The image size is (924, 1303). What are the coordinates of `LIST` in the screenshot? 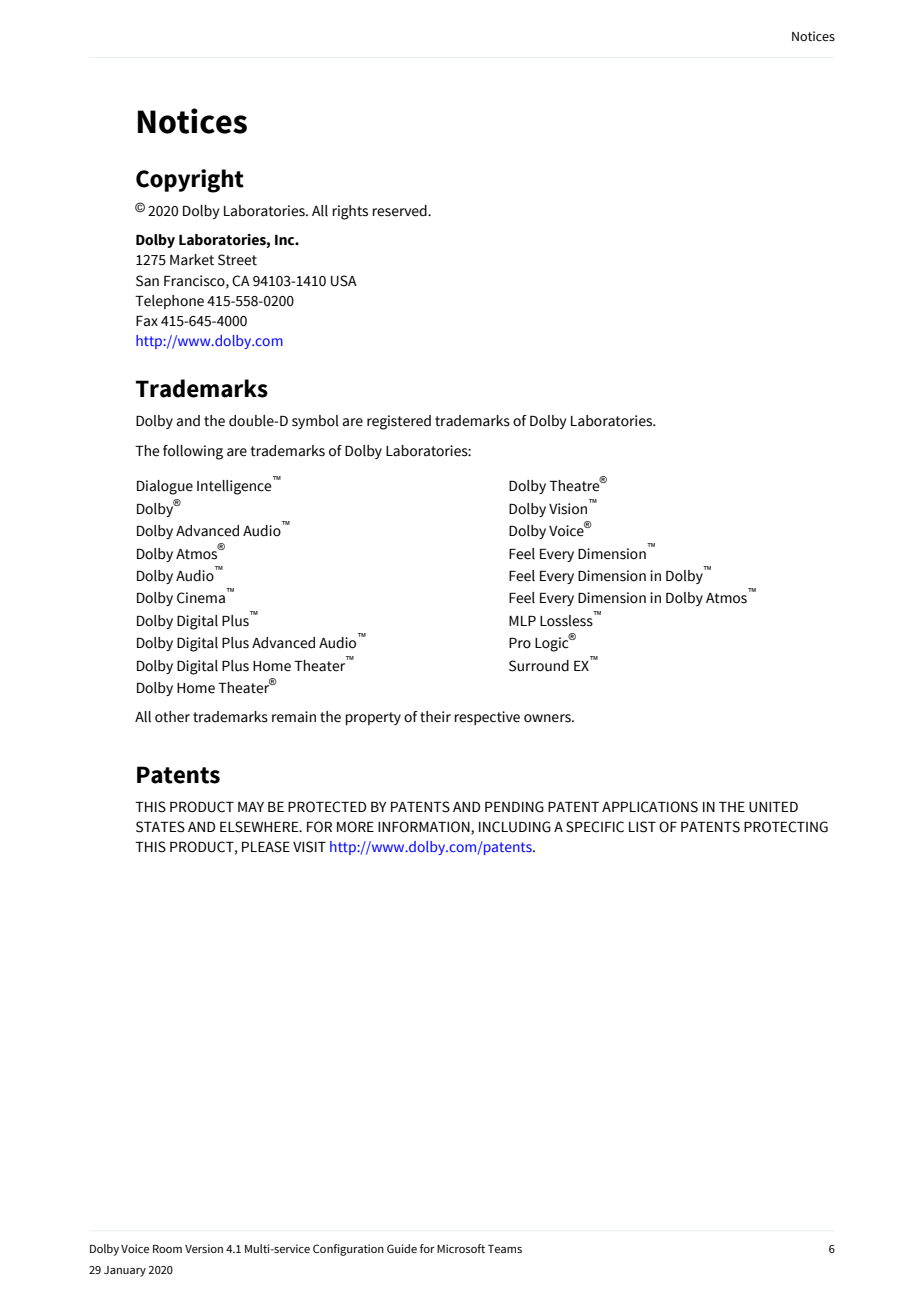 It's located at (642, 827).
